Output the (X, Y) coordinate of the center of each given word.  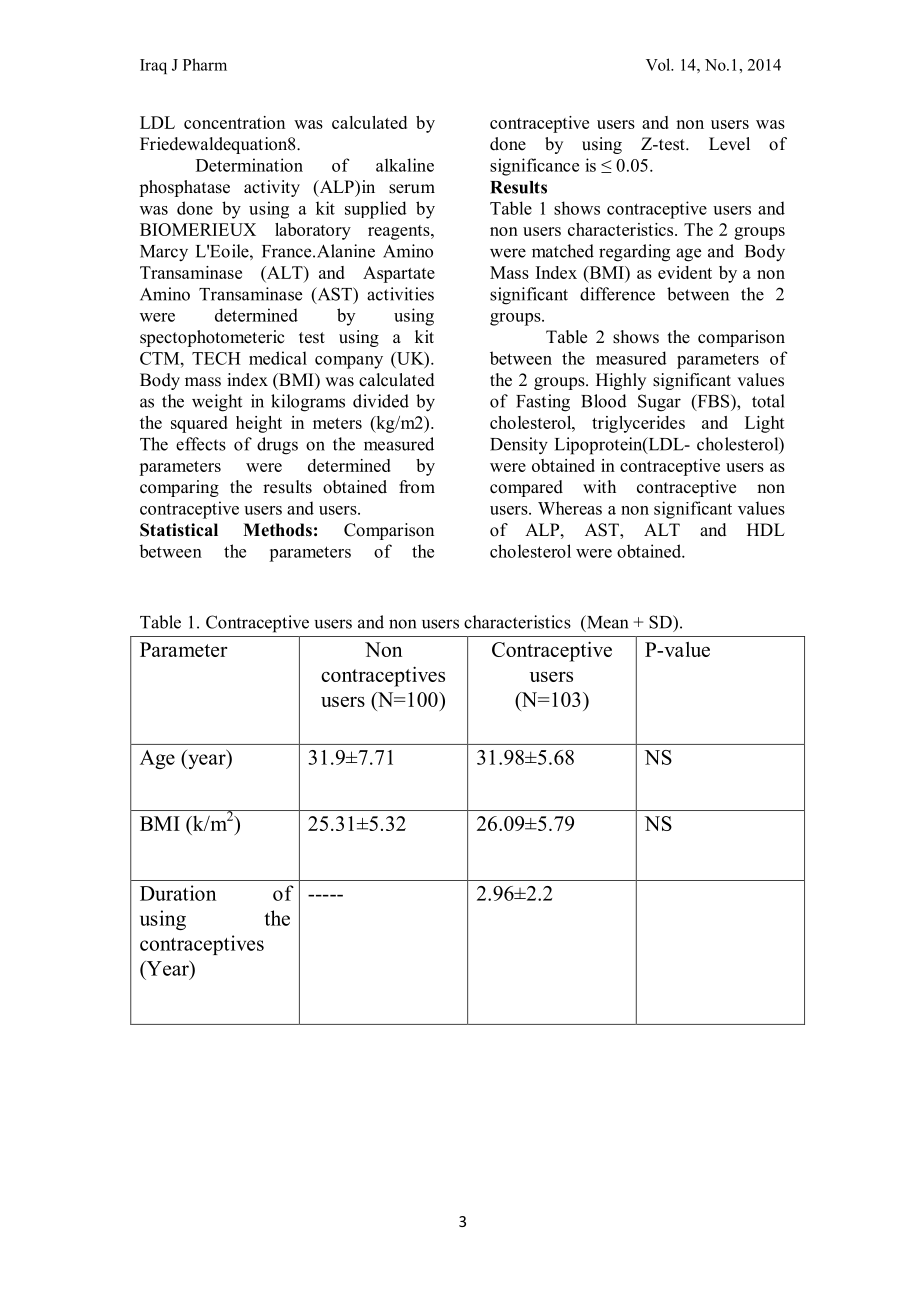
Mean (606, 623)
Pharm (205, 64)
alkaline (405, 165)
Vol (659, 64)
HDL (766, 529)
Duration (178, 893)
